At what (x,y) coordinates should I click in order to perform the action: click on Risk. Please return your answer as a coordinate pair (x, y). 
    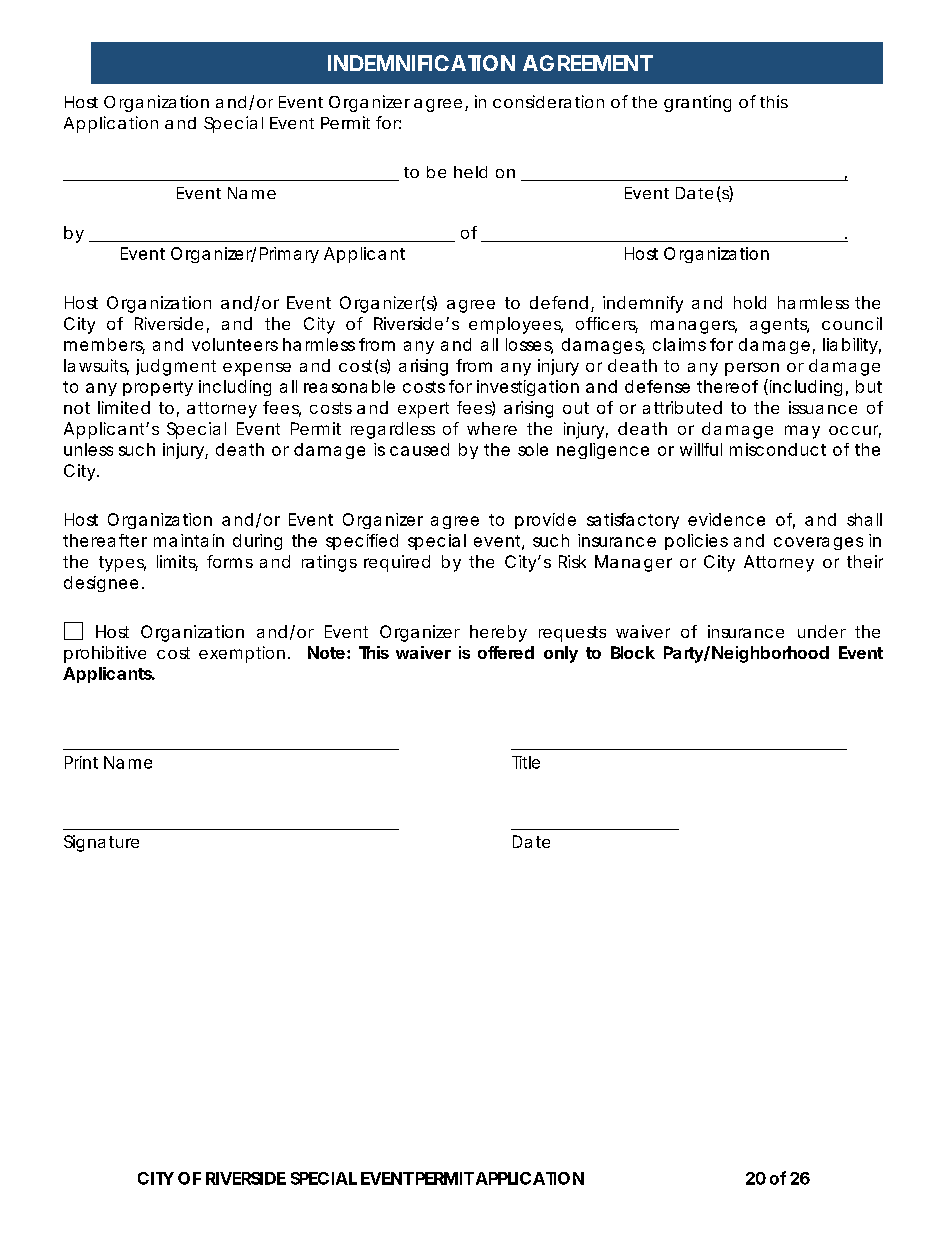
    Looking at the image, I should click on (572, 561).
